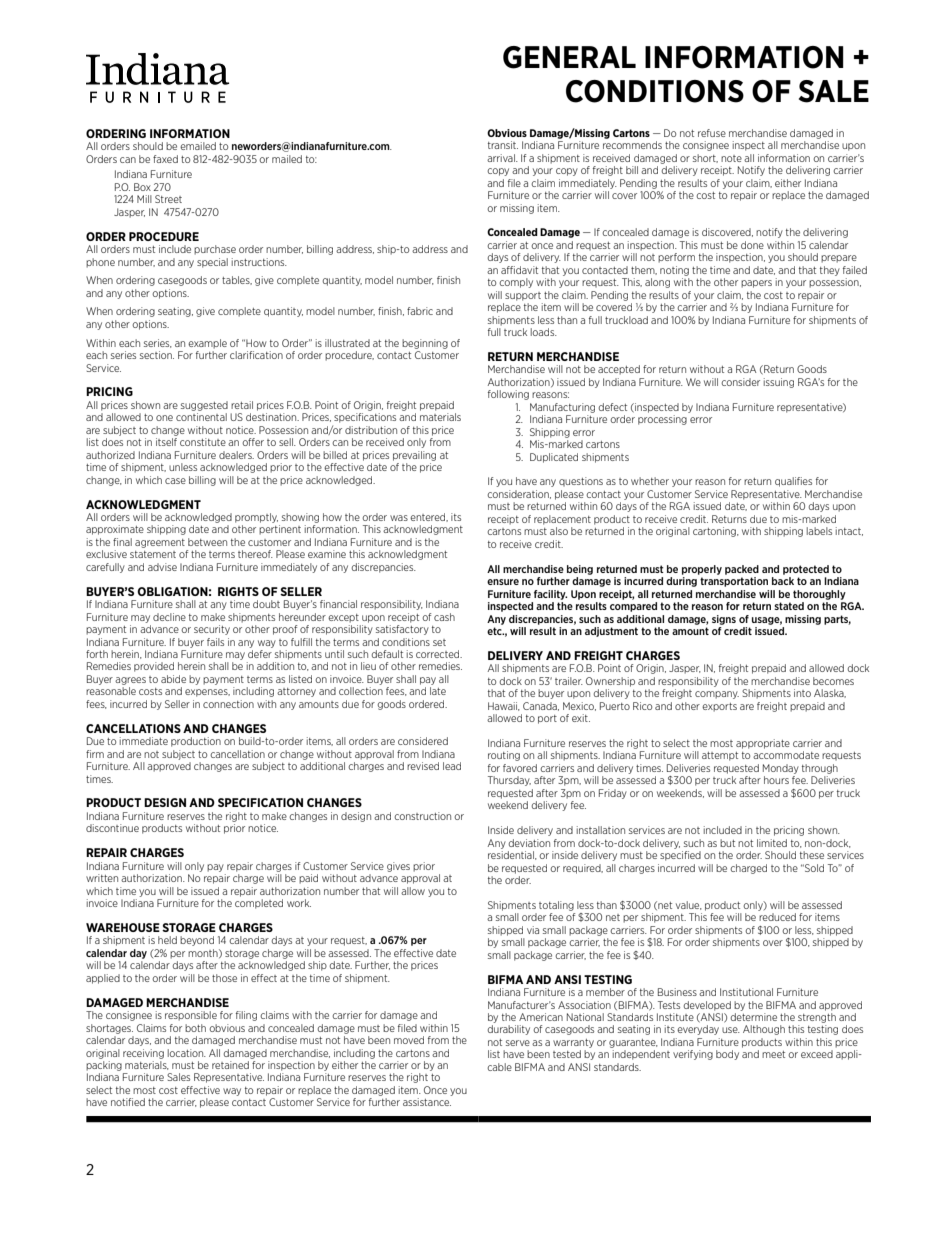  I want to click on refuse, so click(712, 133).
